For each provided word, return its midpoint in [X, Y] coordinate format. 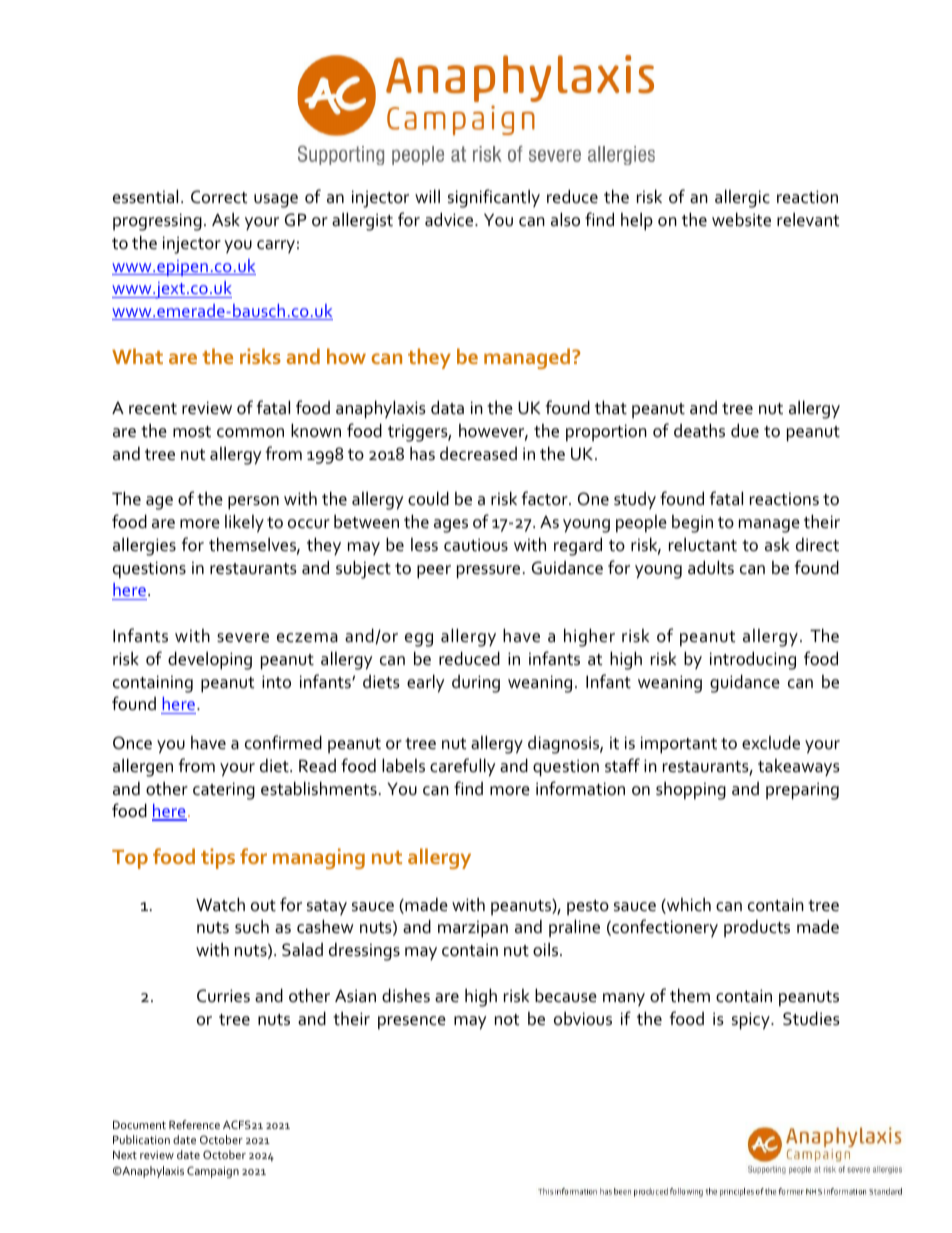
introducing [753, 660]
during [476, 684]
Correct [219, 197]
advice [450, 219]
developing [210, 660]
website [741, 219]
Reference [194, 1124]
